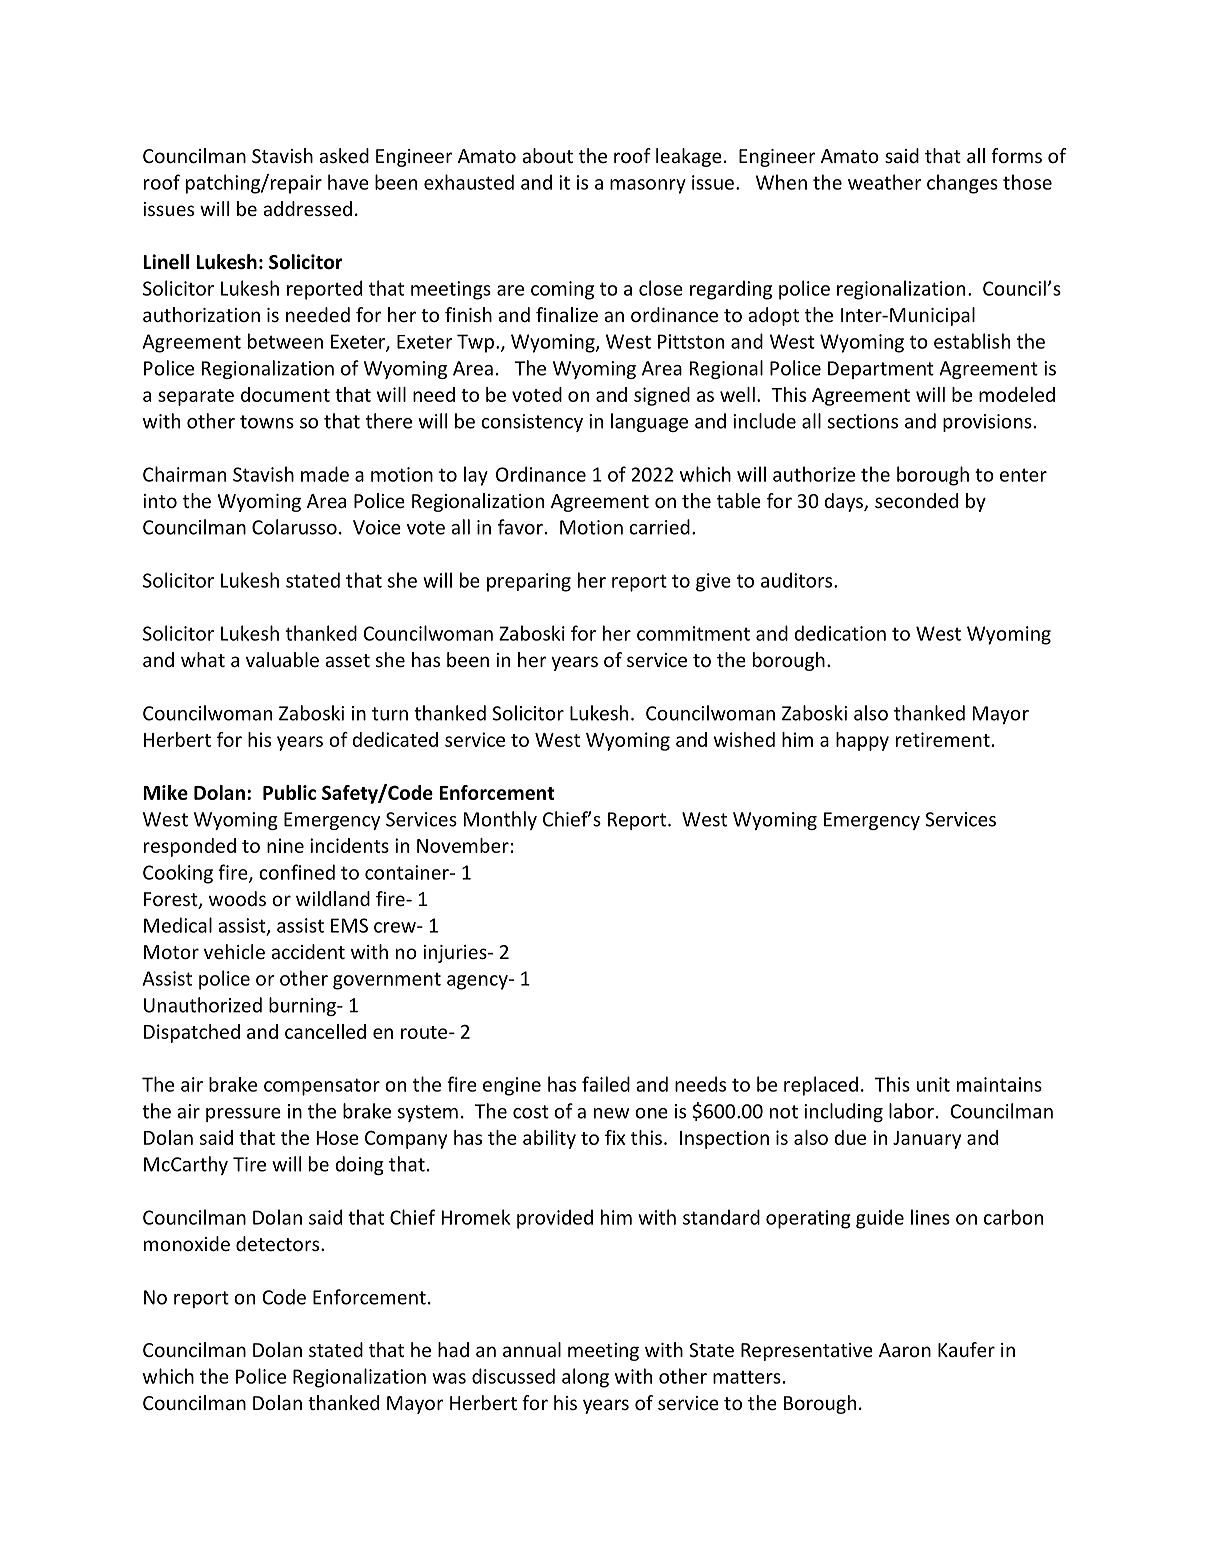 The height and width of the page is (1565, 1209). Describe the element at coordinates (585, 1378) in the page. I see `along` at that location.
